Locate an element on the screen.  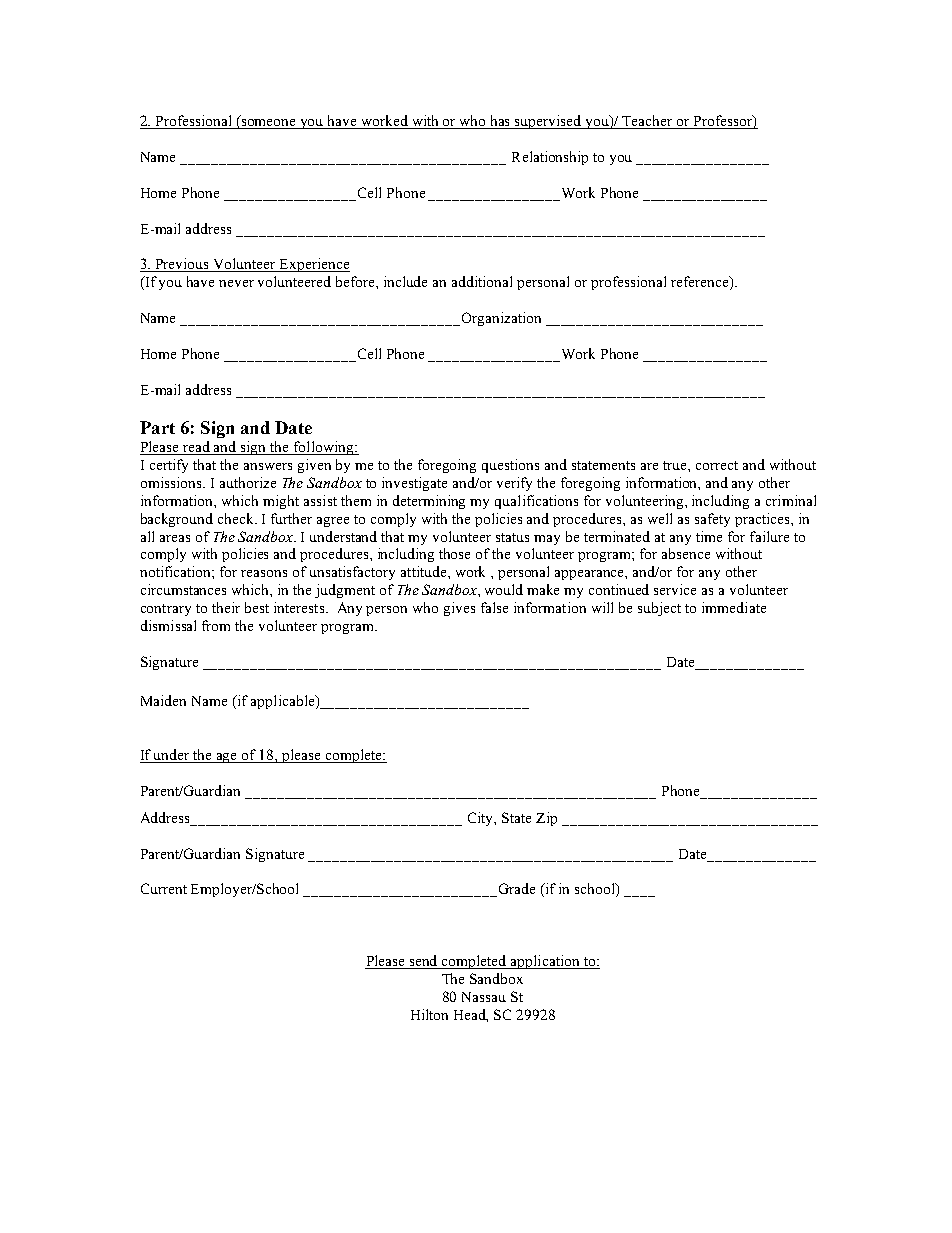
application is located at coordinates (545, 962).
